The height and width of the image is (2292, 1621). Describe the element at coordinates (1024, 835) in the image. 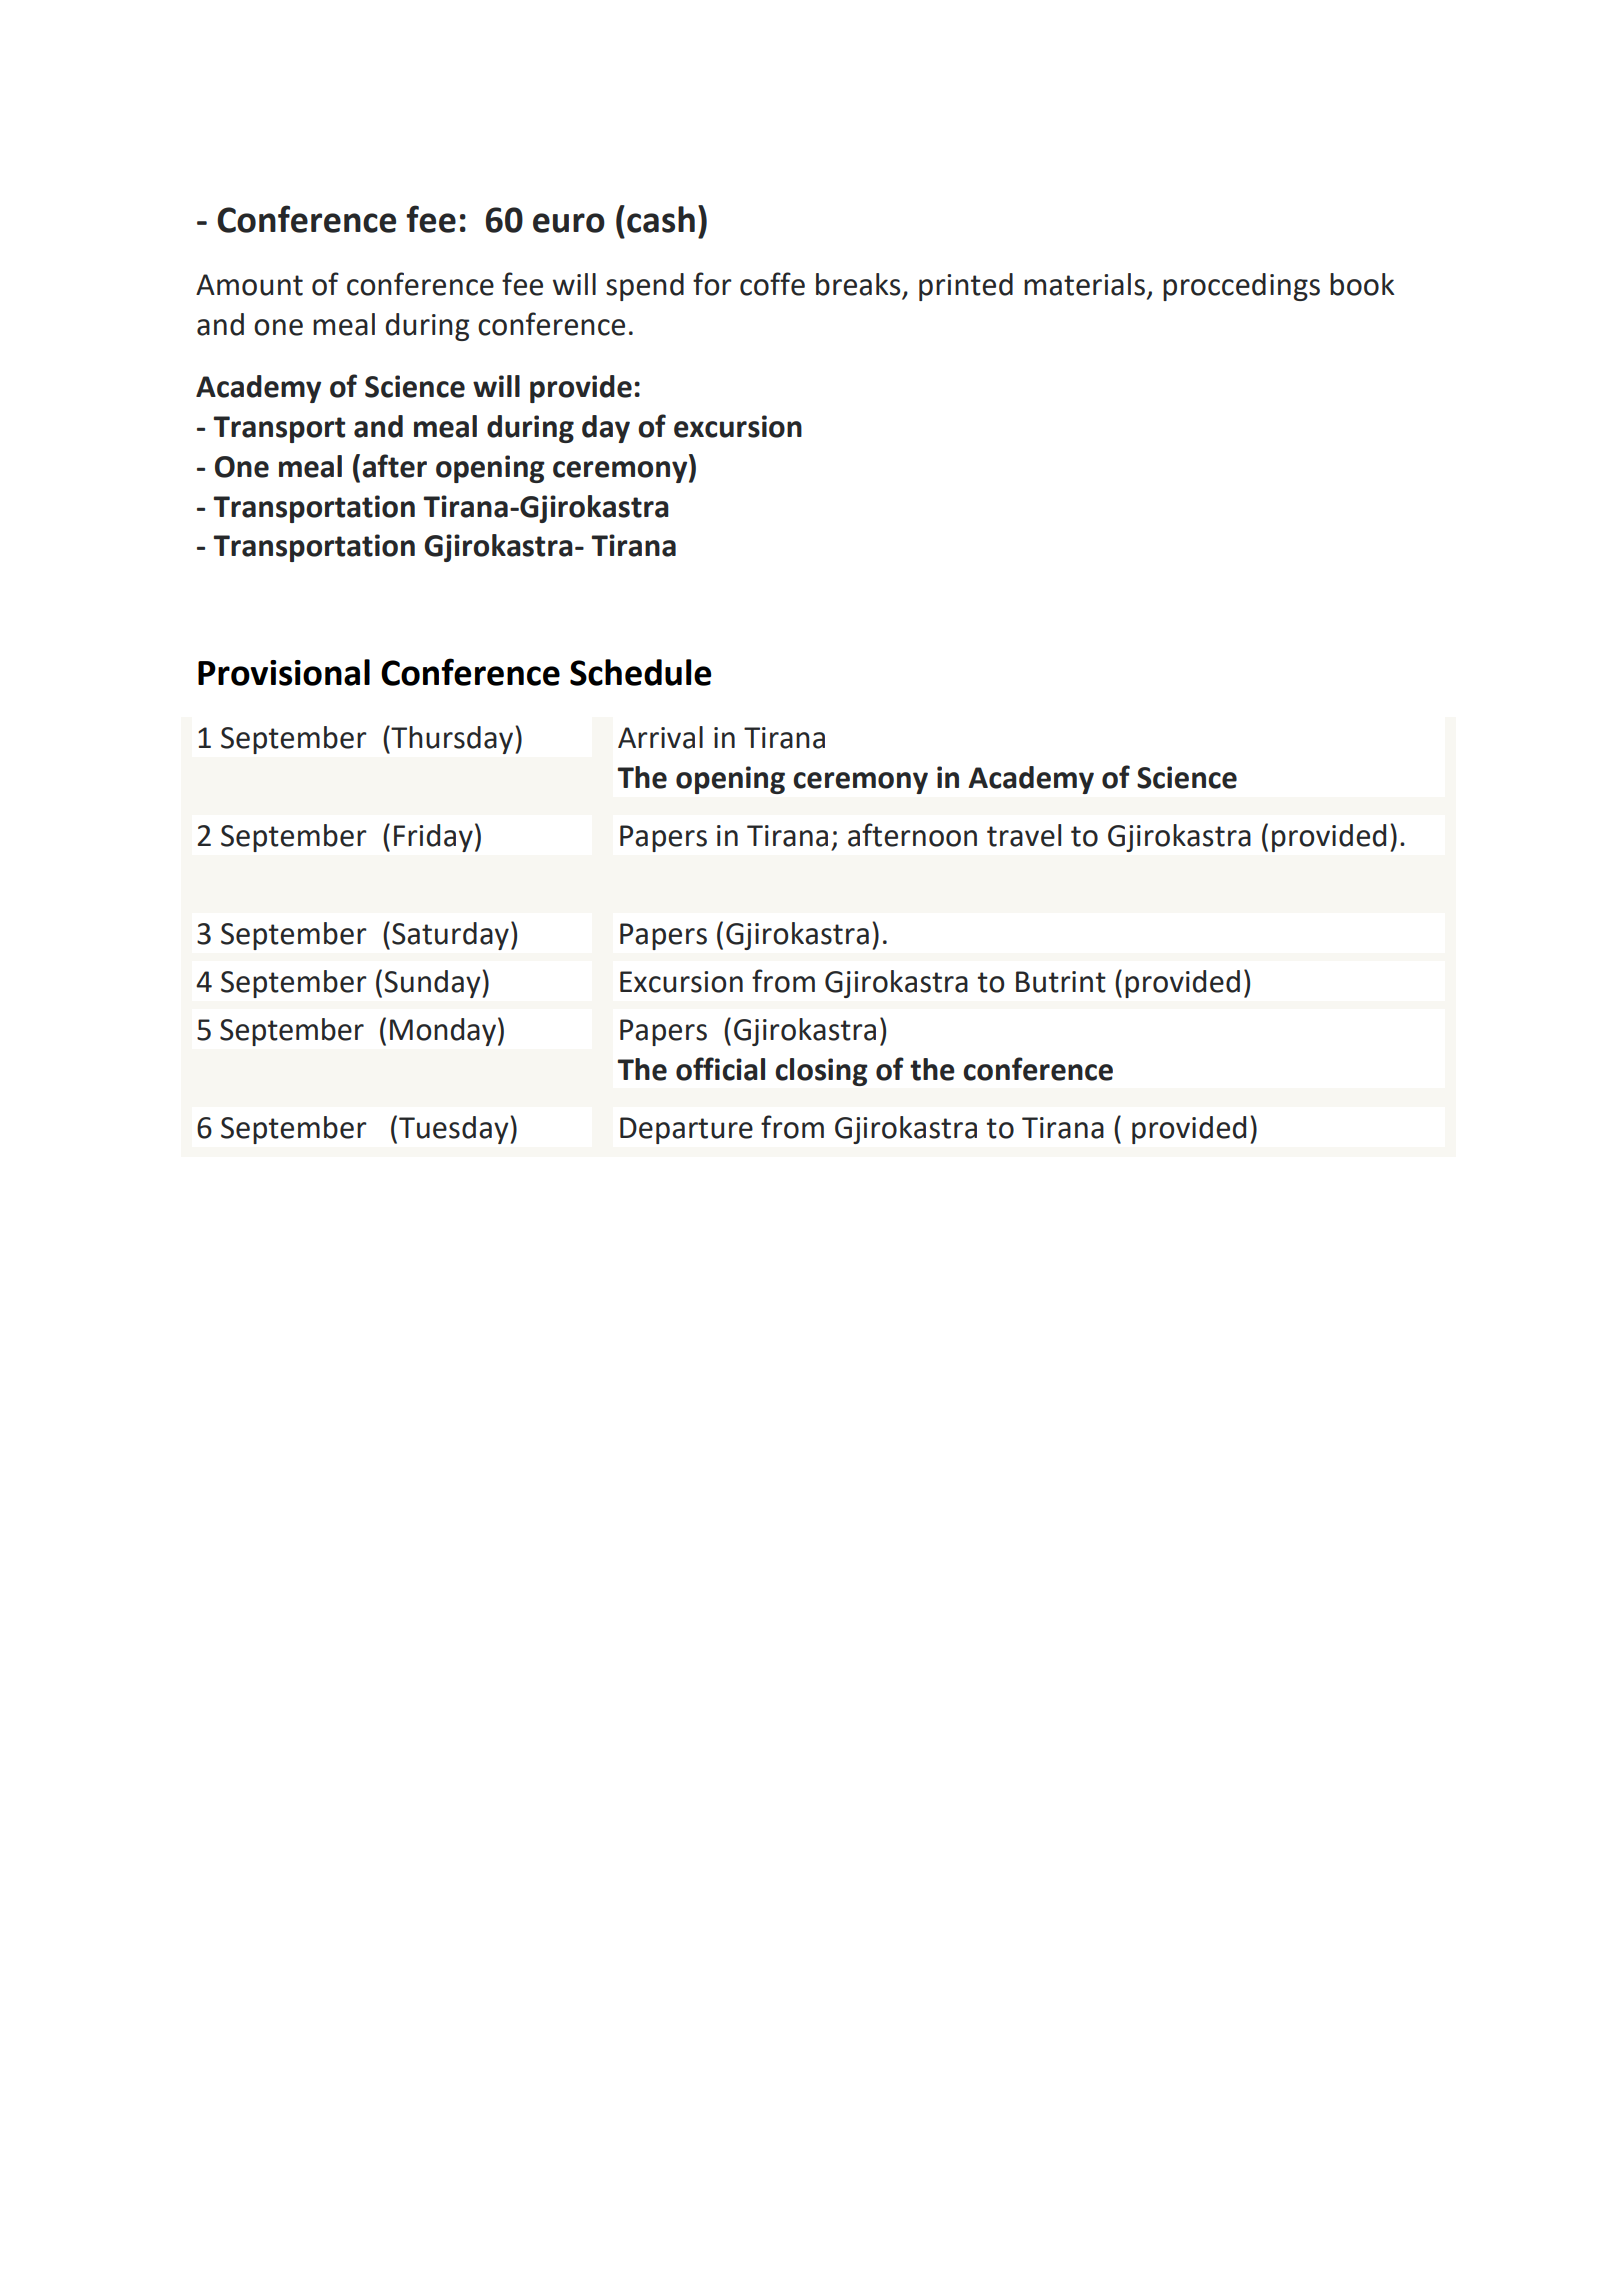

I see `travel` at that location.
